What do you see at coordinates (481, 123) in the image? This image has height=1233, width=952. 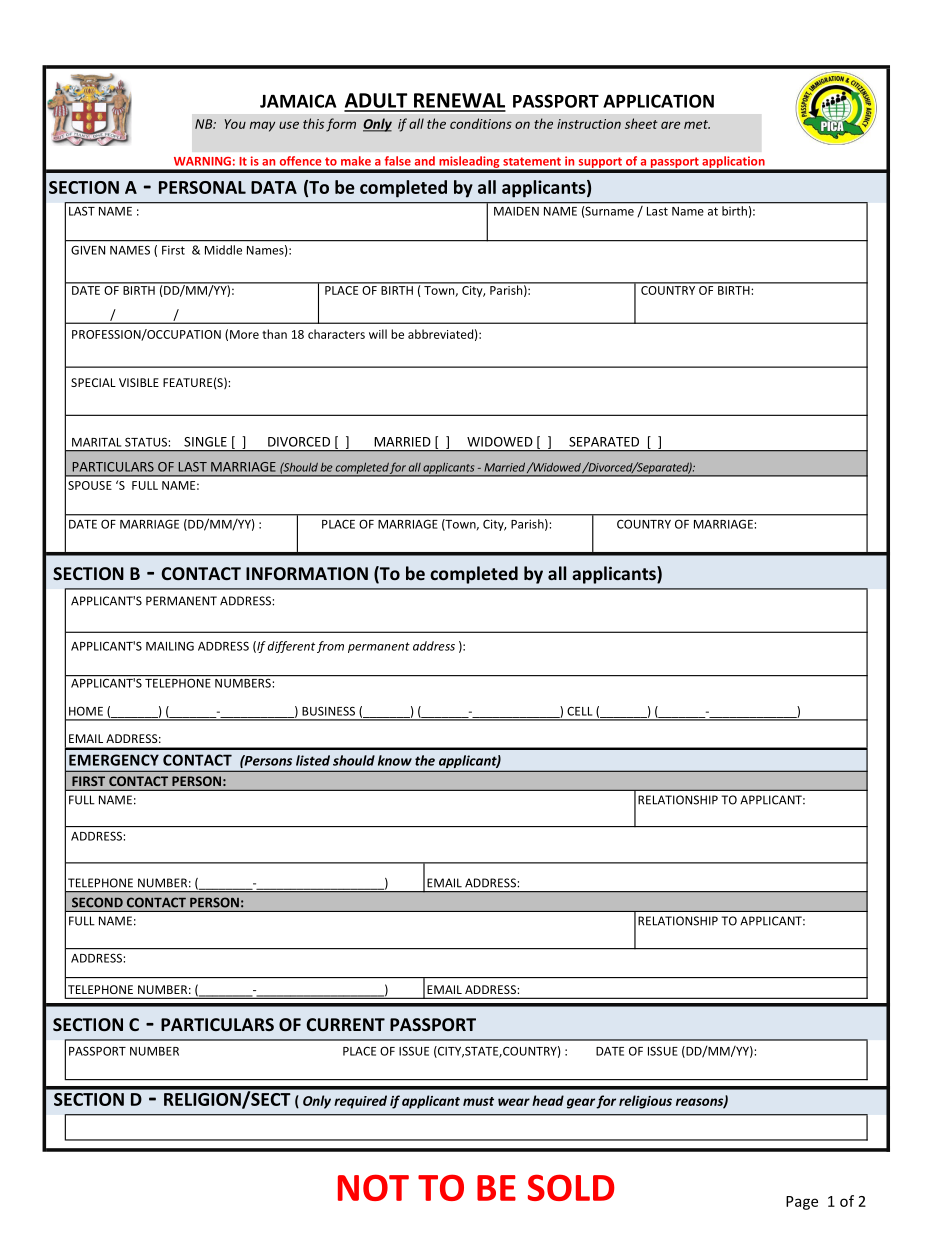 I see `conditions` at bounding box center [481, 123].
